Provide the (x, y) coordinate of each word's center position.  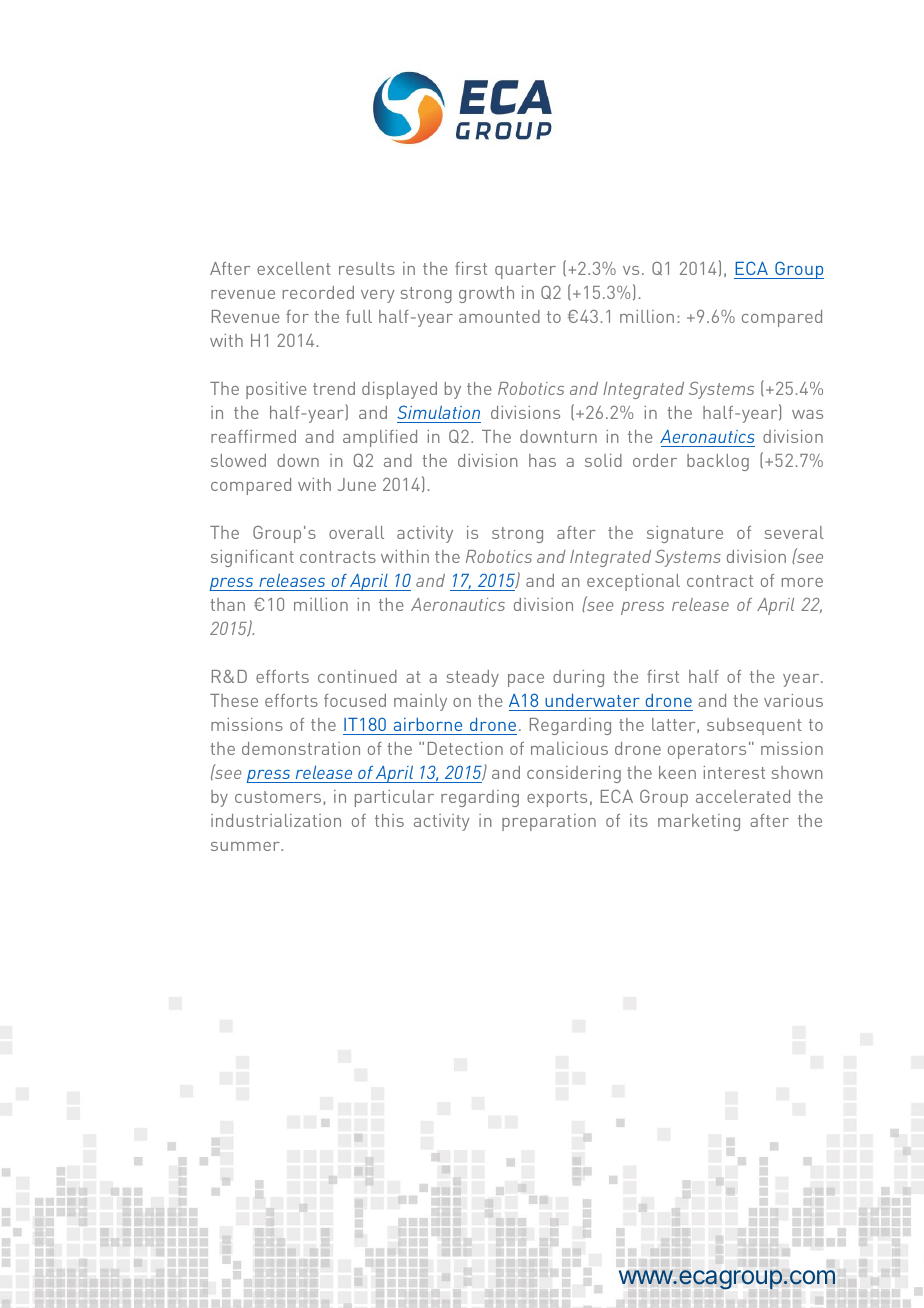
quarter (525, 271)
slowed (238, 460)
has (542, 460)
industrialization (276, 820)
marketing (699, 822)
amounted (499, 316)
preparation (549, 822)
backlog (718, 462)
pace (526, 680)
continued (357, 676)
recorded (318, 292)
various (793, 700)
